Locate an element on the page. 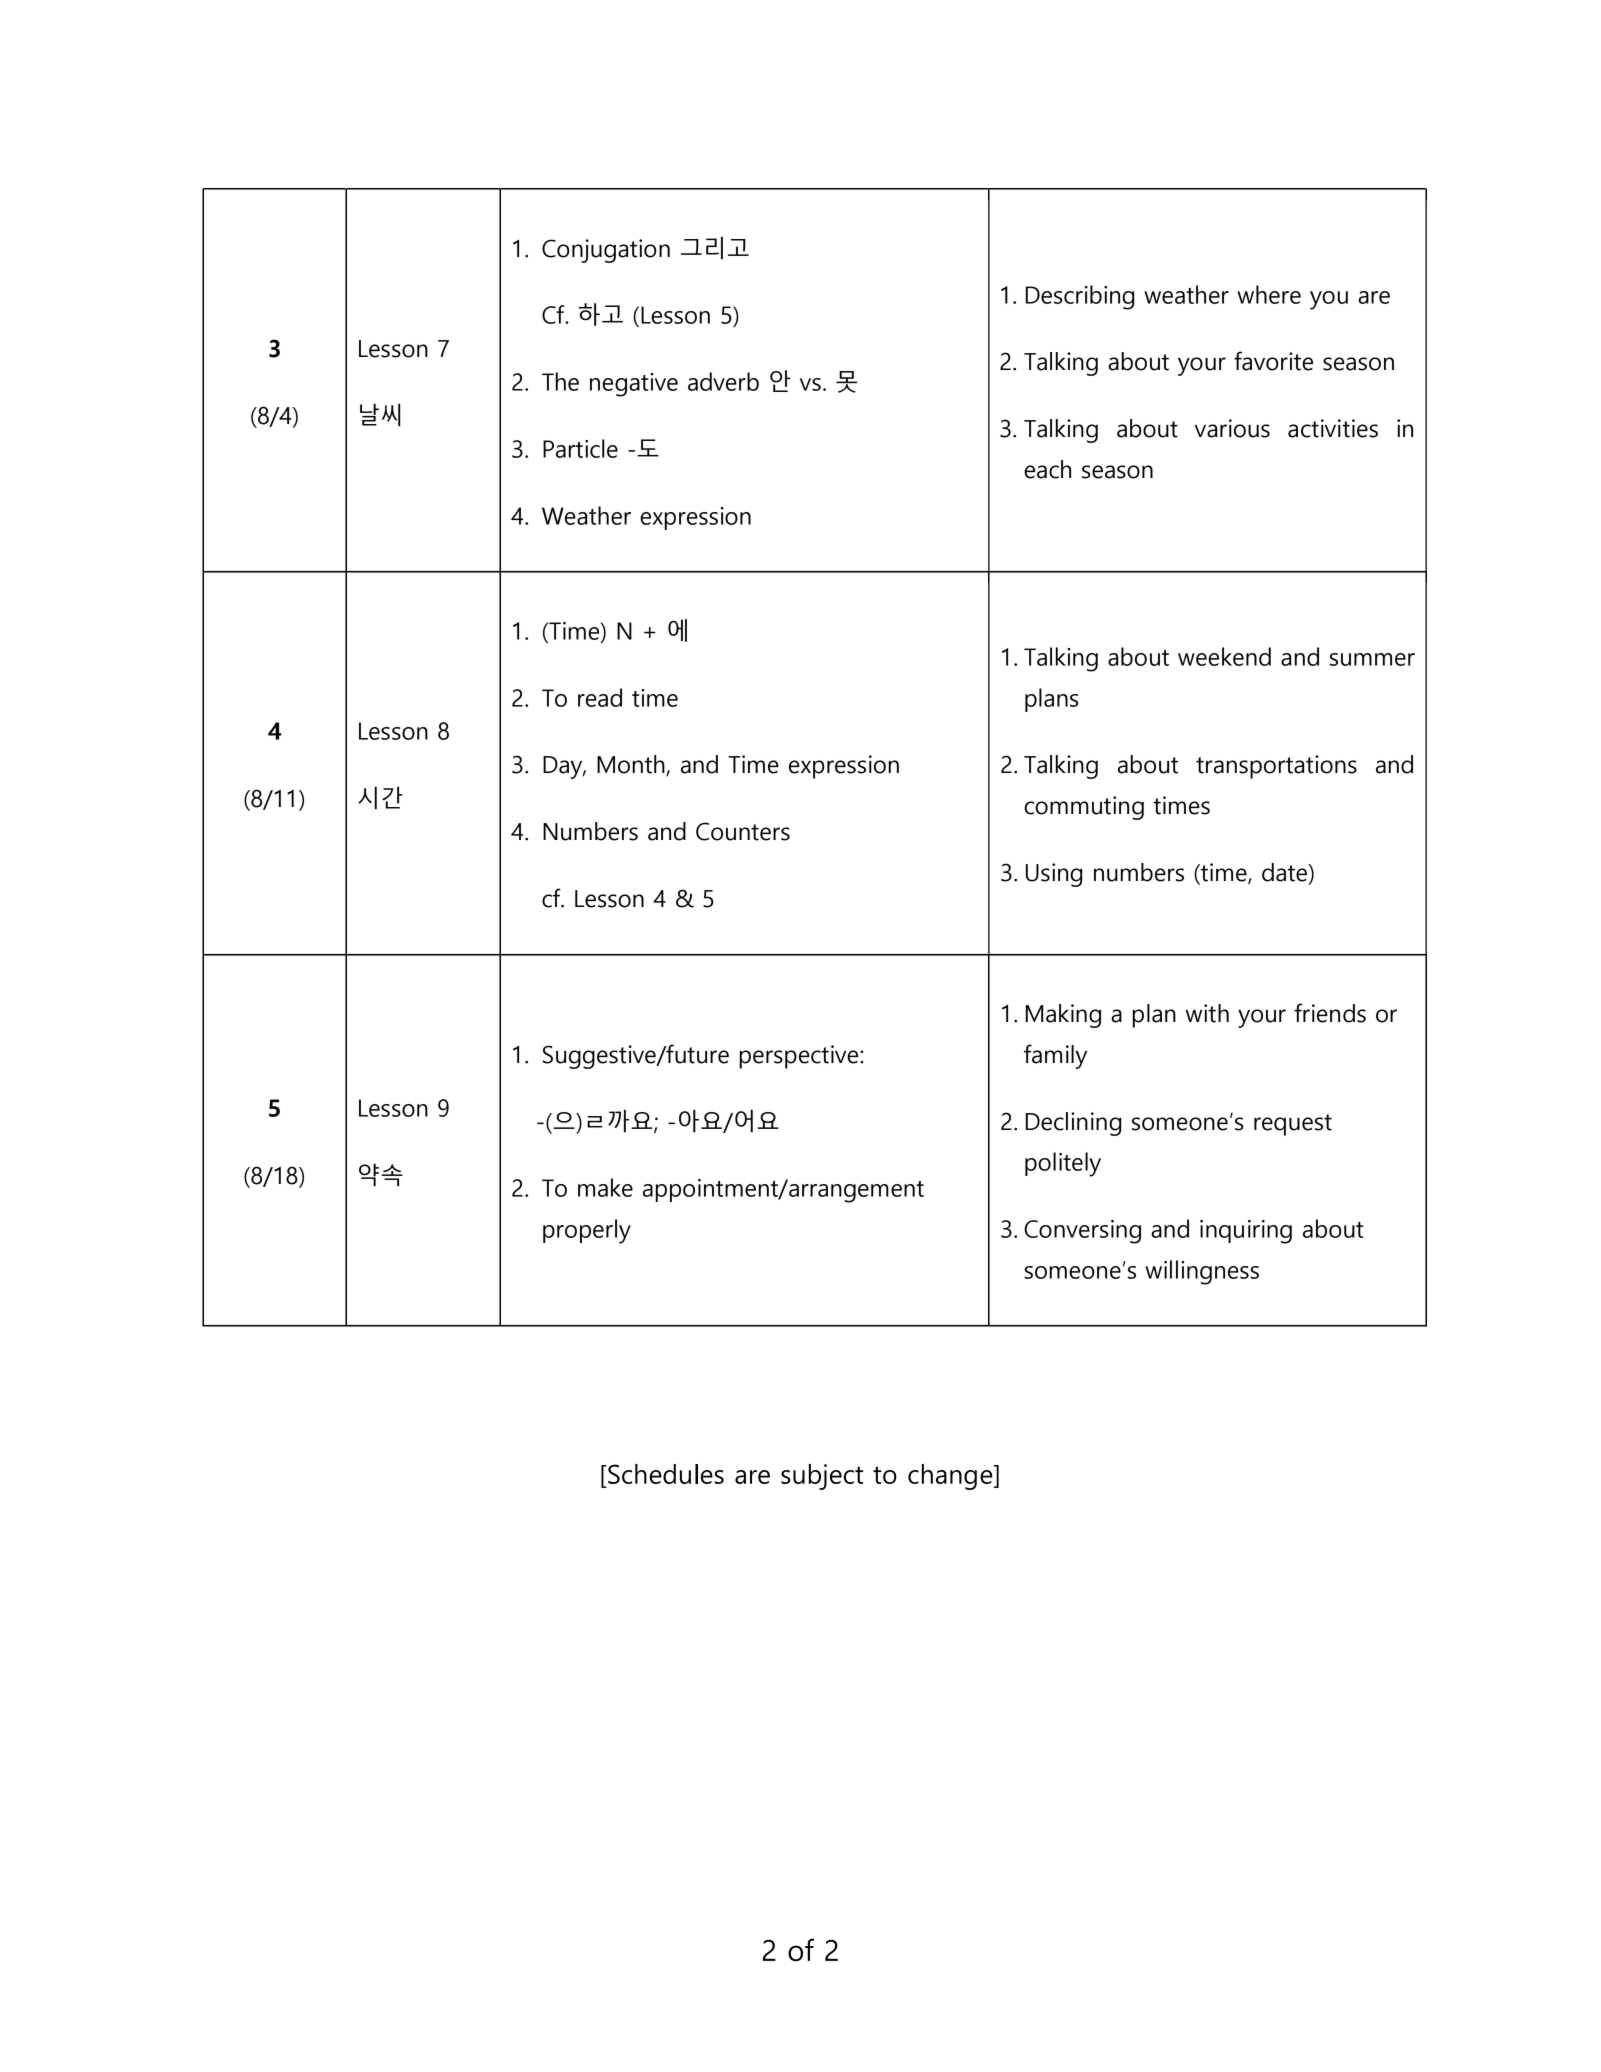 The height and width of the page is (2072, 1601). change is located at coordinates (951, 1477).
